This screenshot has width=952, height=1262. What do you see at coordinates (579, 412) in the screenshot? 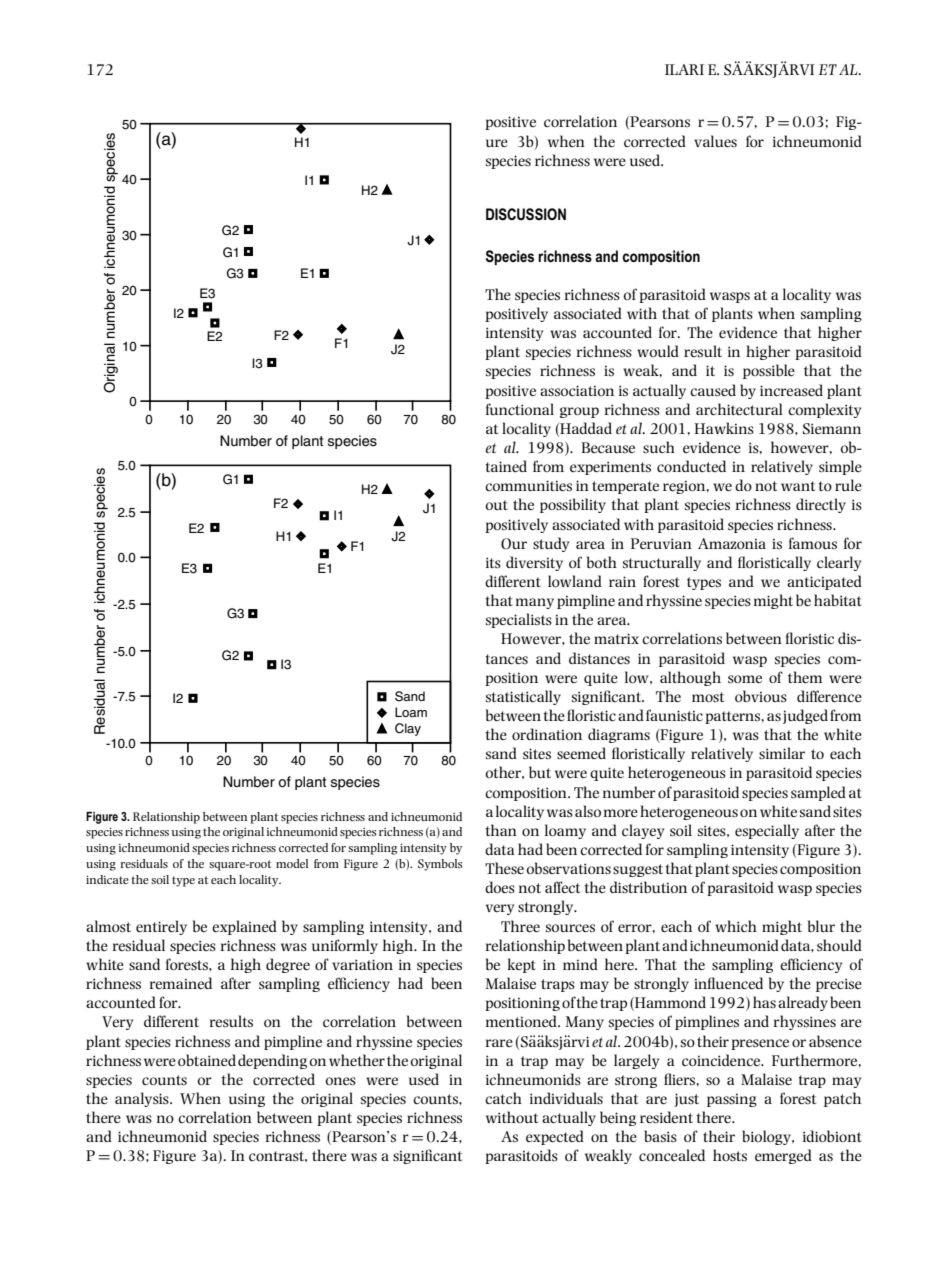
I see `group` at bounding box center [579, 412].
